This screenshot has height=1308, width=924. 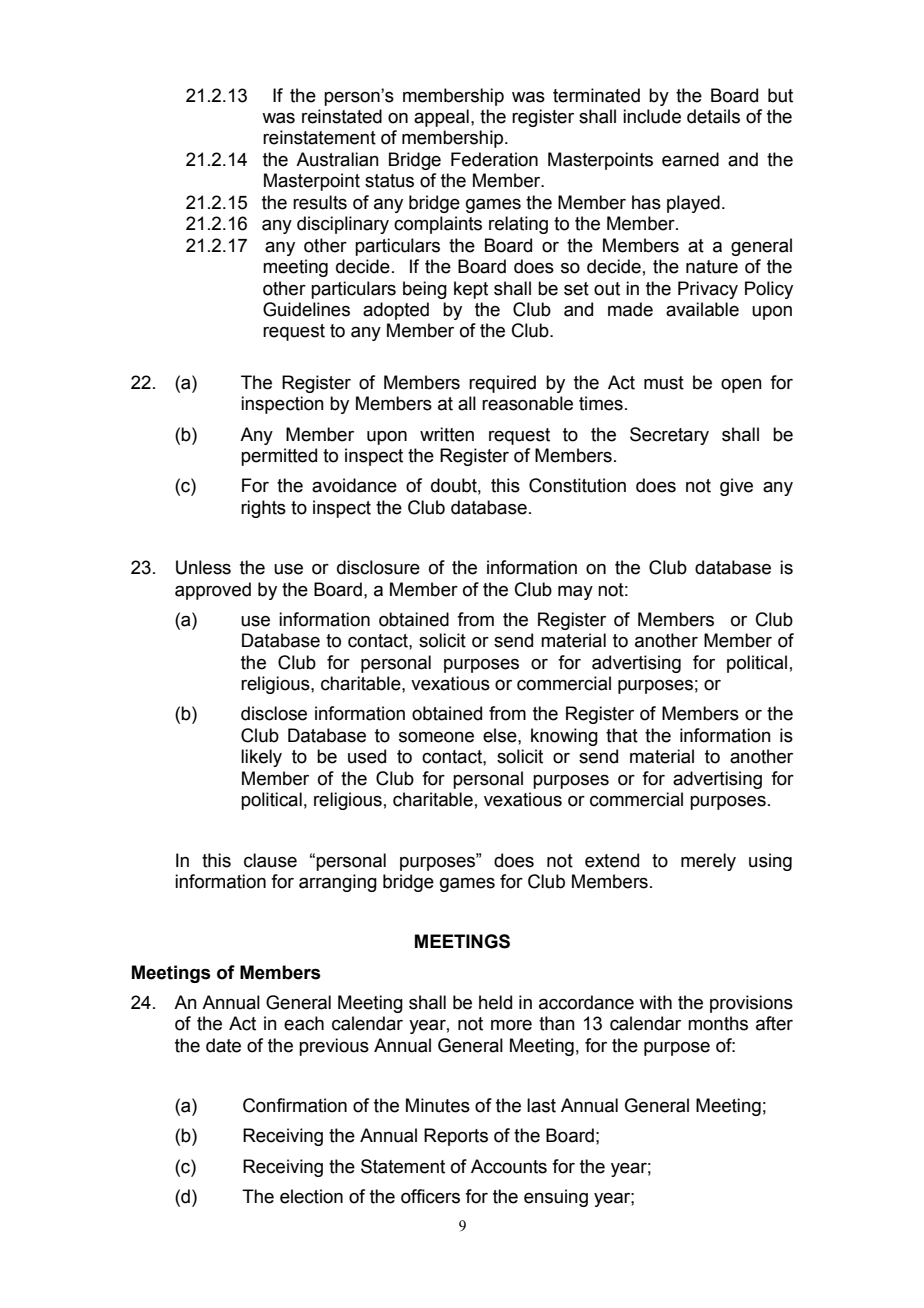 I want to click on Federation, so click(x=494, y=159).
